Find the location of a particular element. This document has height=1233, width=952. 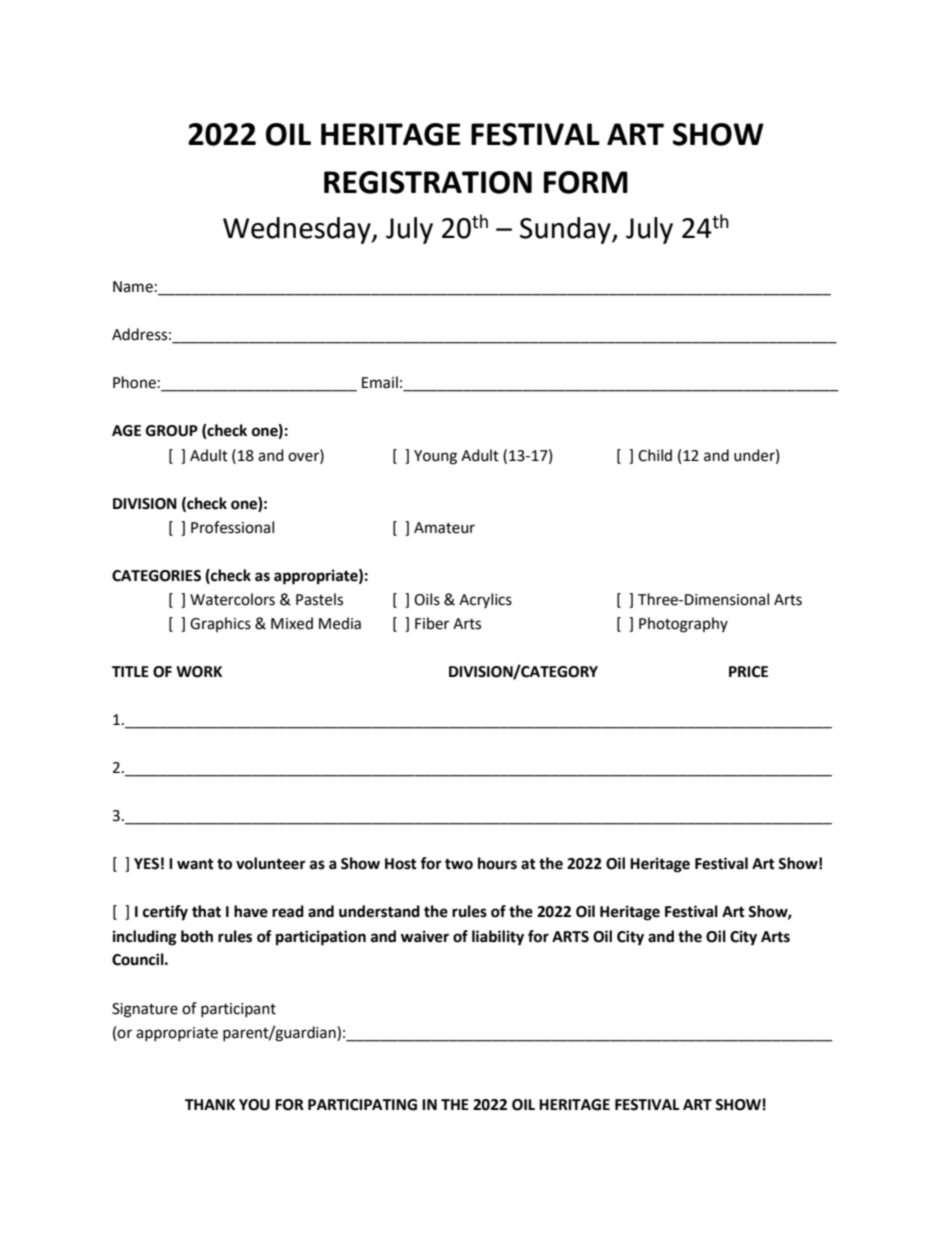

Wednesday is located at coordinates (298, 230).
